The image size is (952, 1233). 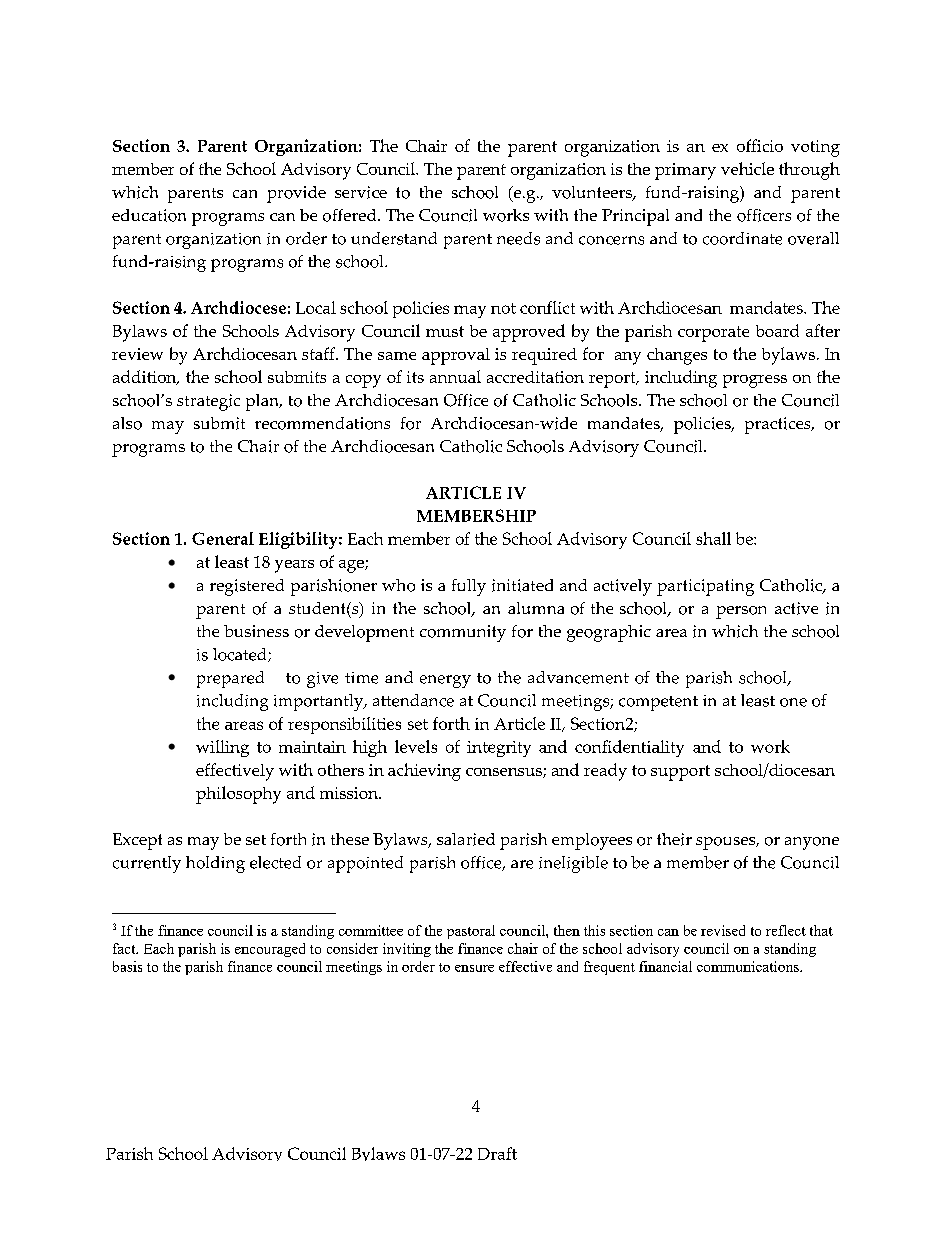 I want to click on Draft, so click(x=497, y=1153).
